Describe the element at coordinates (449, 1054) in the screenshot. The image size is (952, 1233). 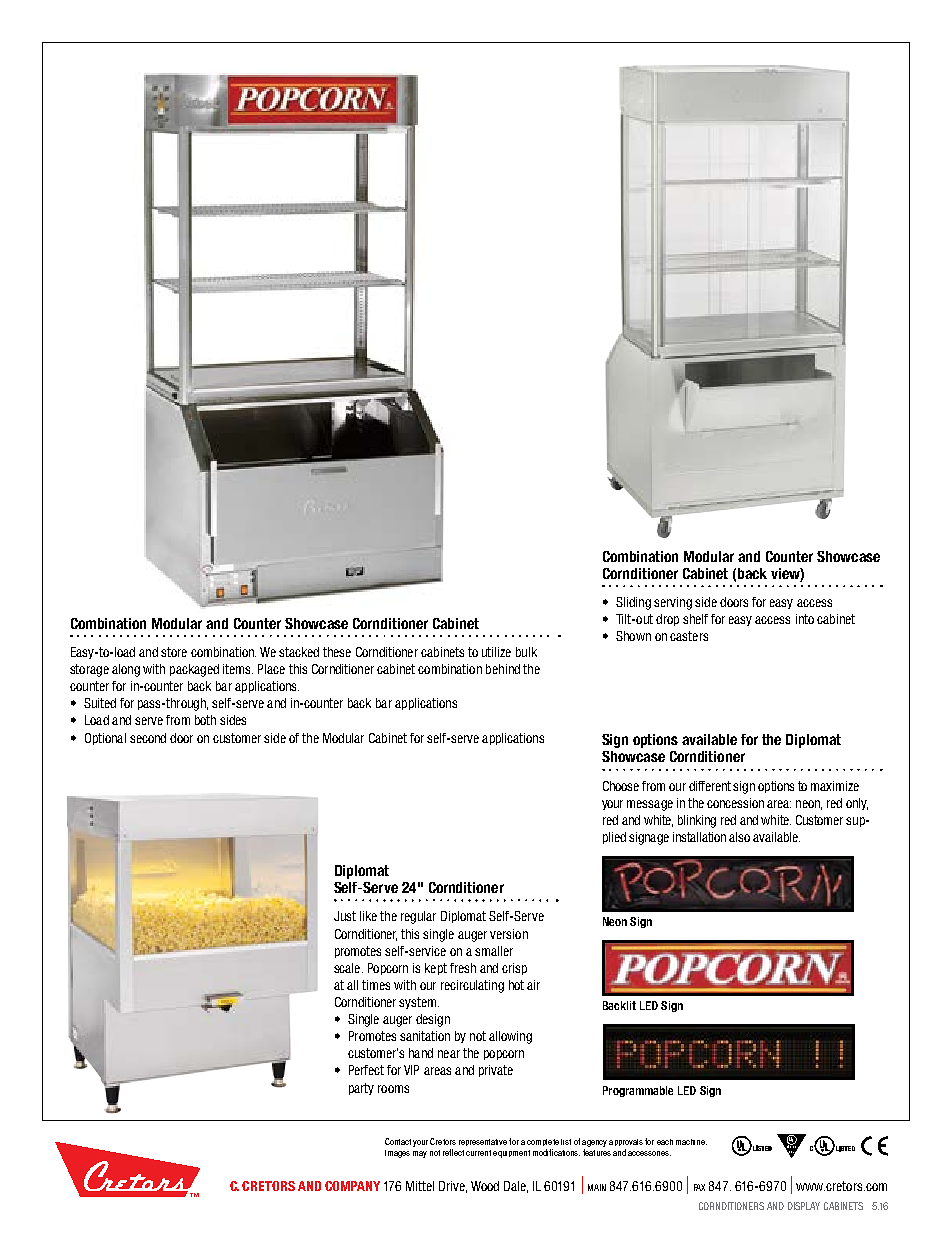
I see `near` at that location.
